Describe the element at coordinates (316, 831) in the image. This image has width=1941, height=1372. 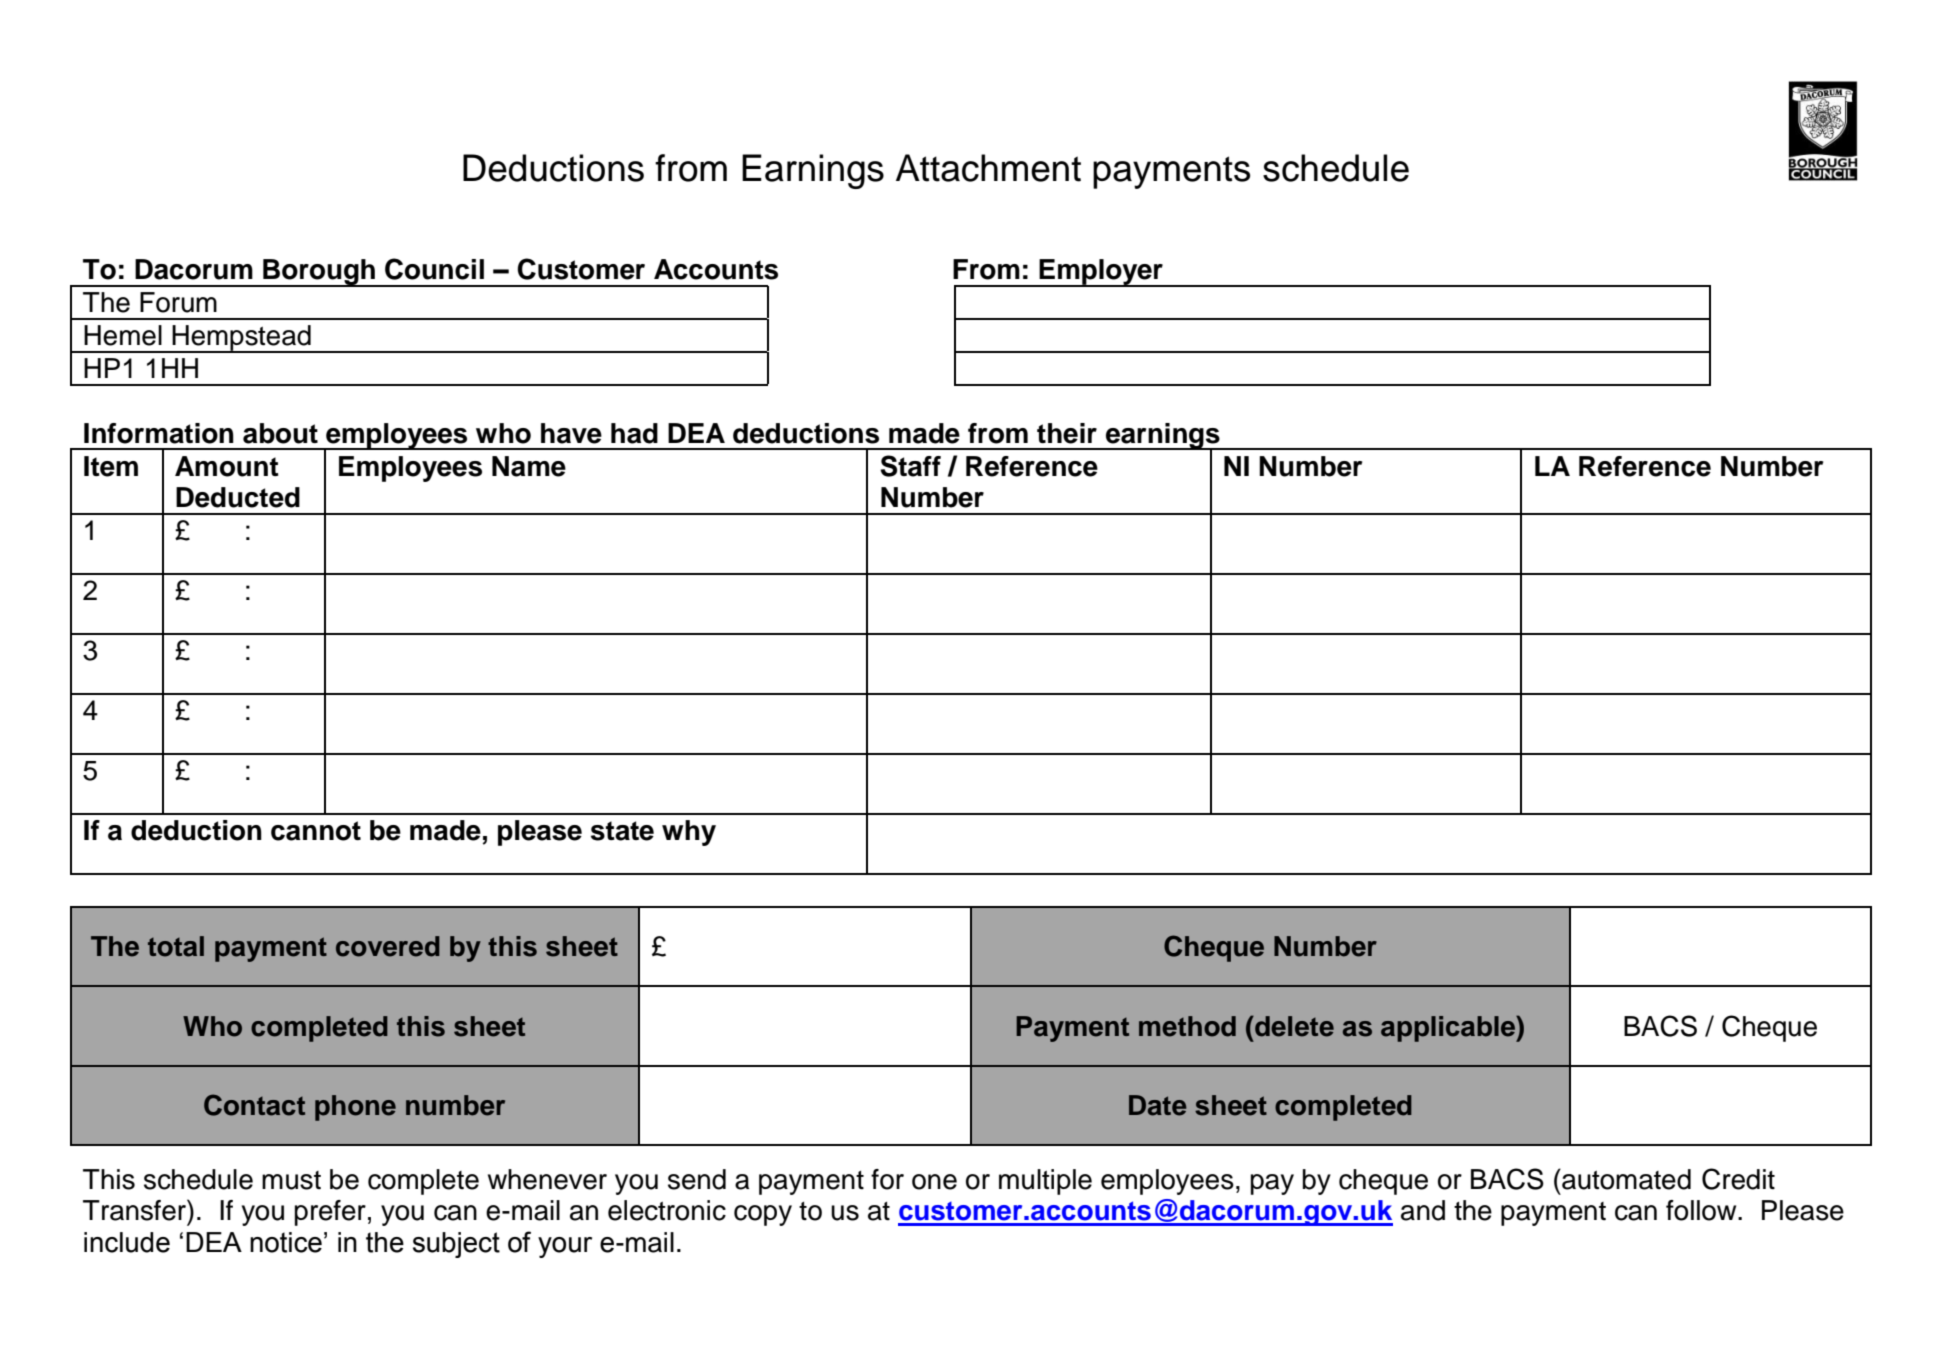
I see `cannot` at that location.
